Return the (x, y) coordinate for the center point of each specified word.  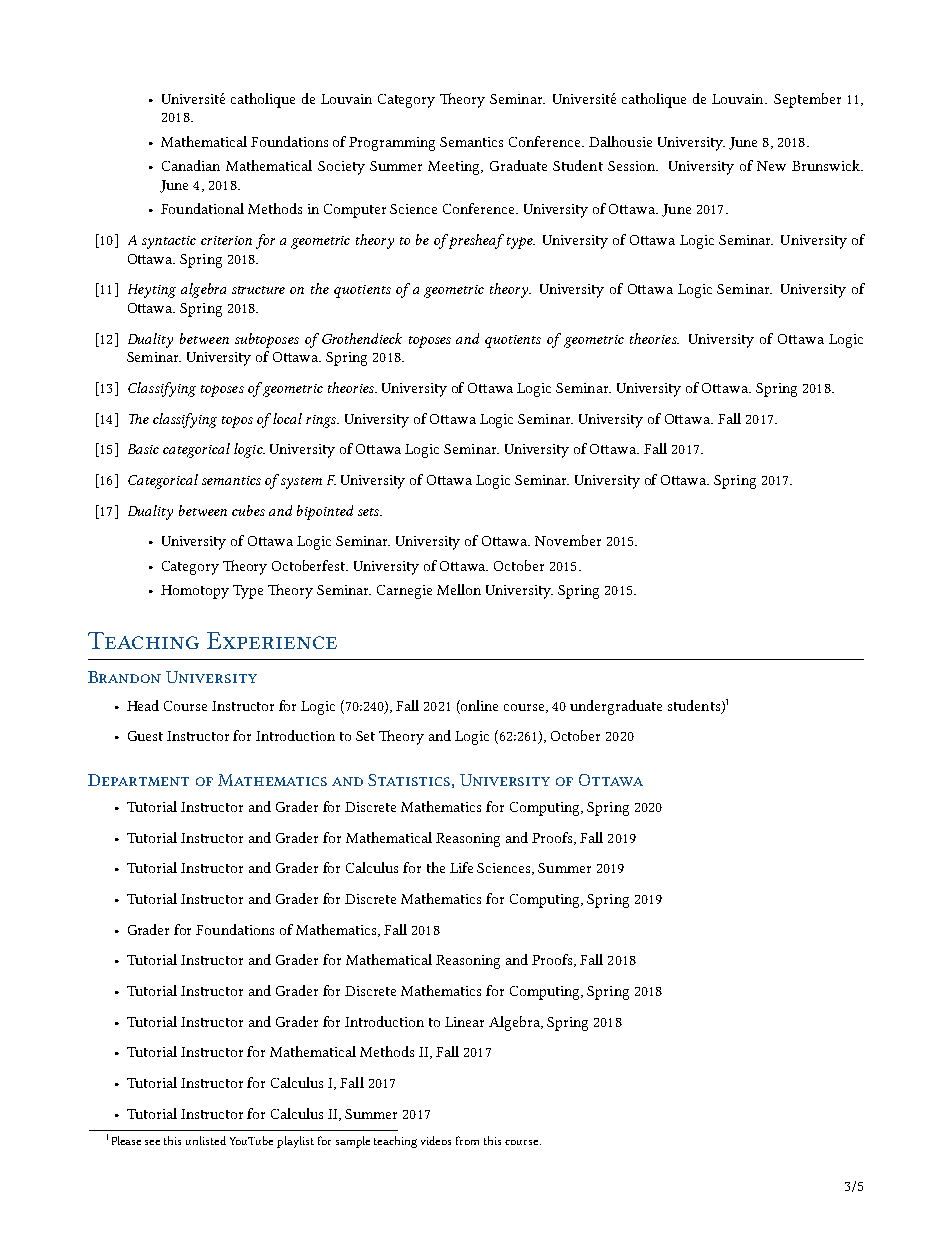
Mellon (459, 589)
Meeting (455, 168)
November (568, 540)
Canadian (191, 165)
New (771, 166)
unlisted (206, 1140)
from (467, 1140)
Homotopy (195, 592)
